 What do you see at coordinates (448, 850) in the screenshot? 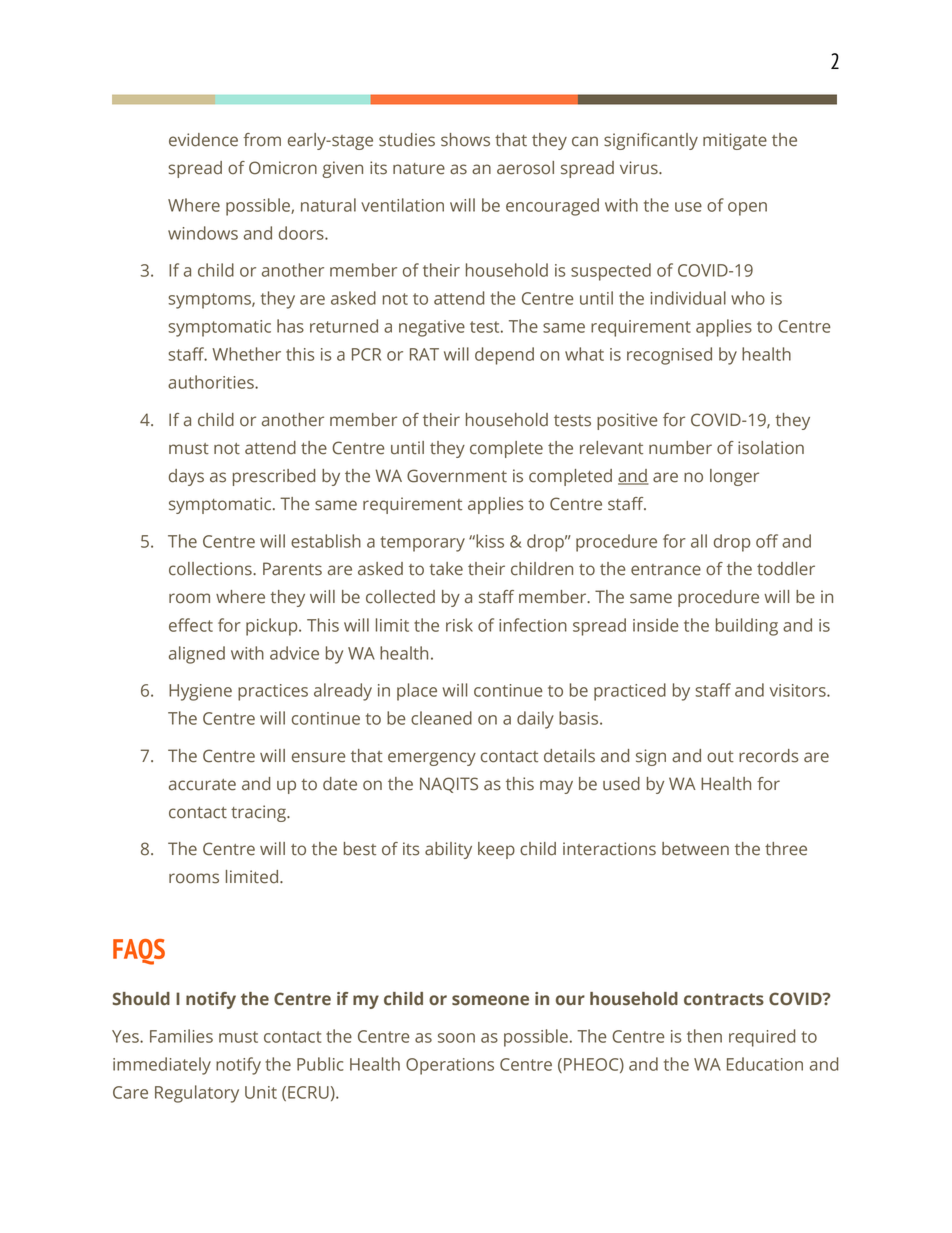
I see `ability` at bounding box center [448, 850].
